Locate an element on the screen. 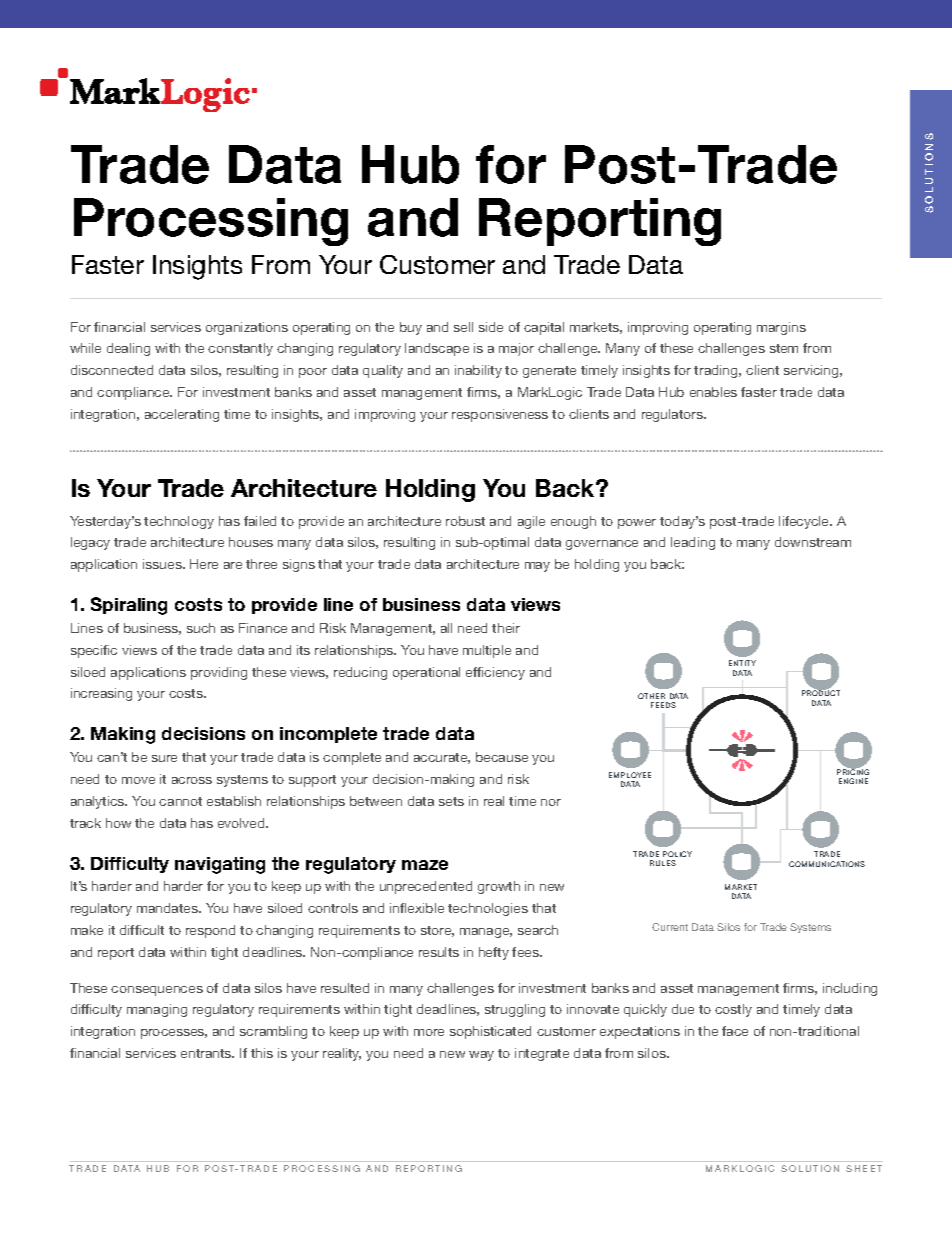 Image resolution: width=952 pixels, height=1233 pixels. Sheet is located at coordinates (864, 1168).
